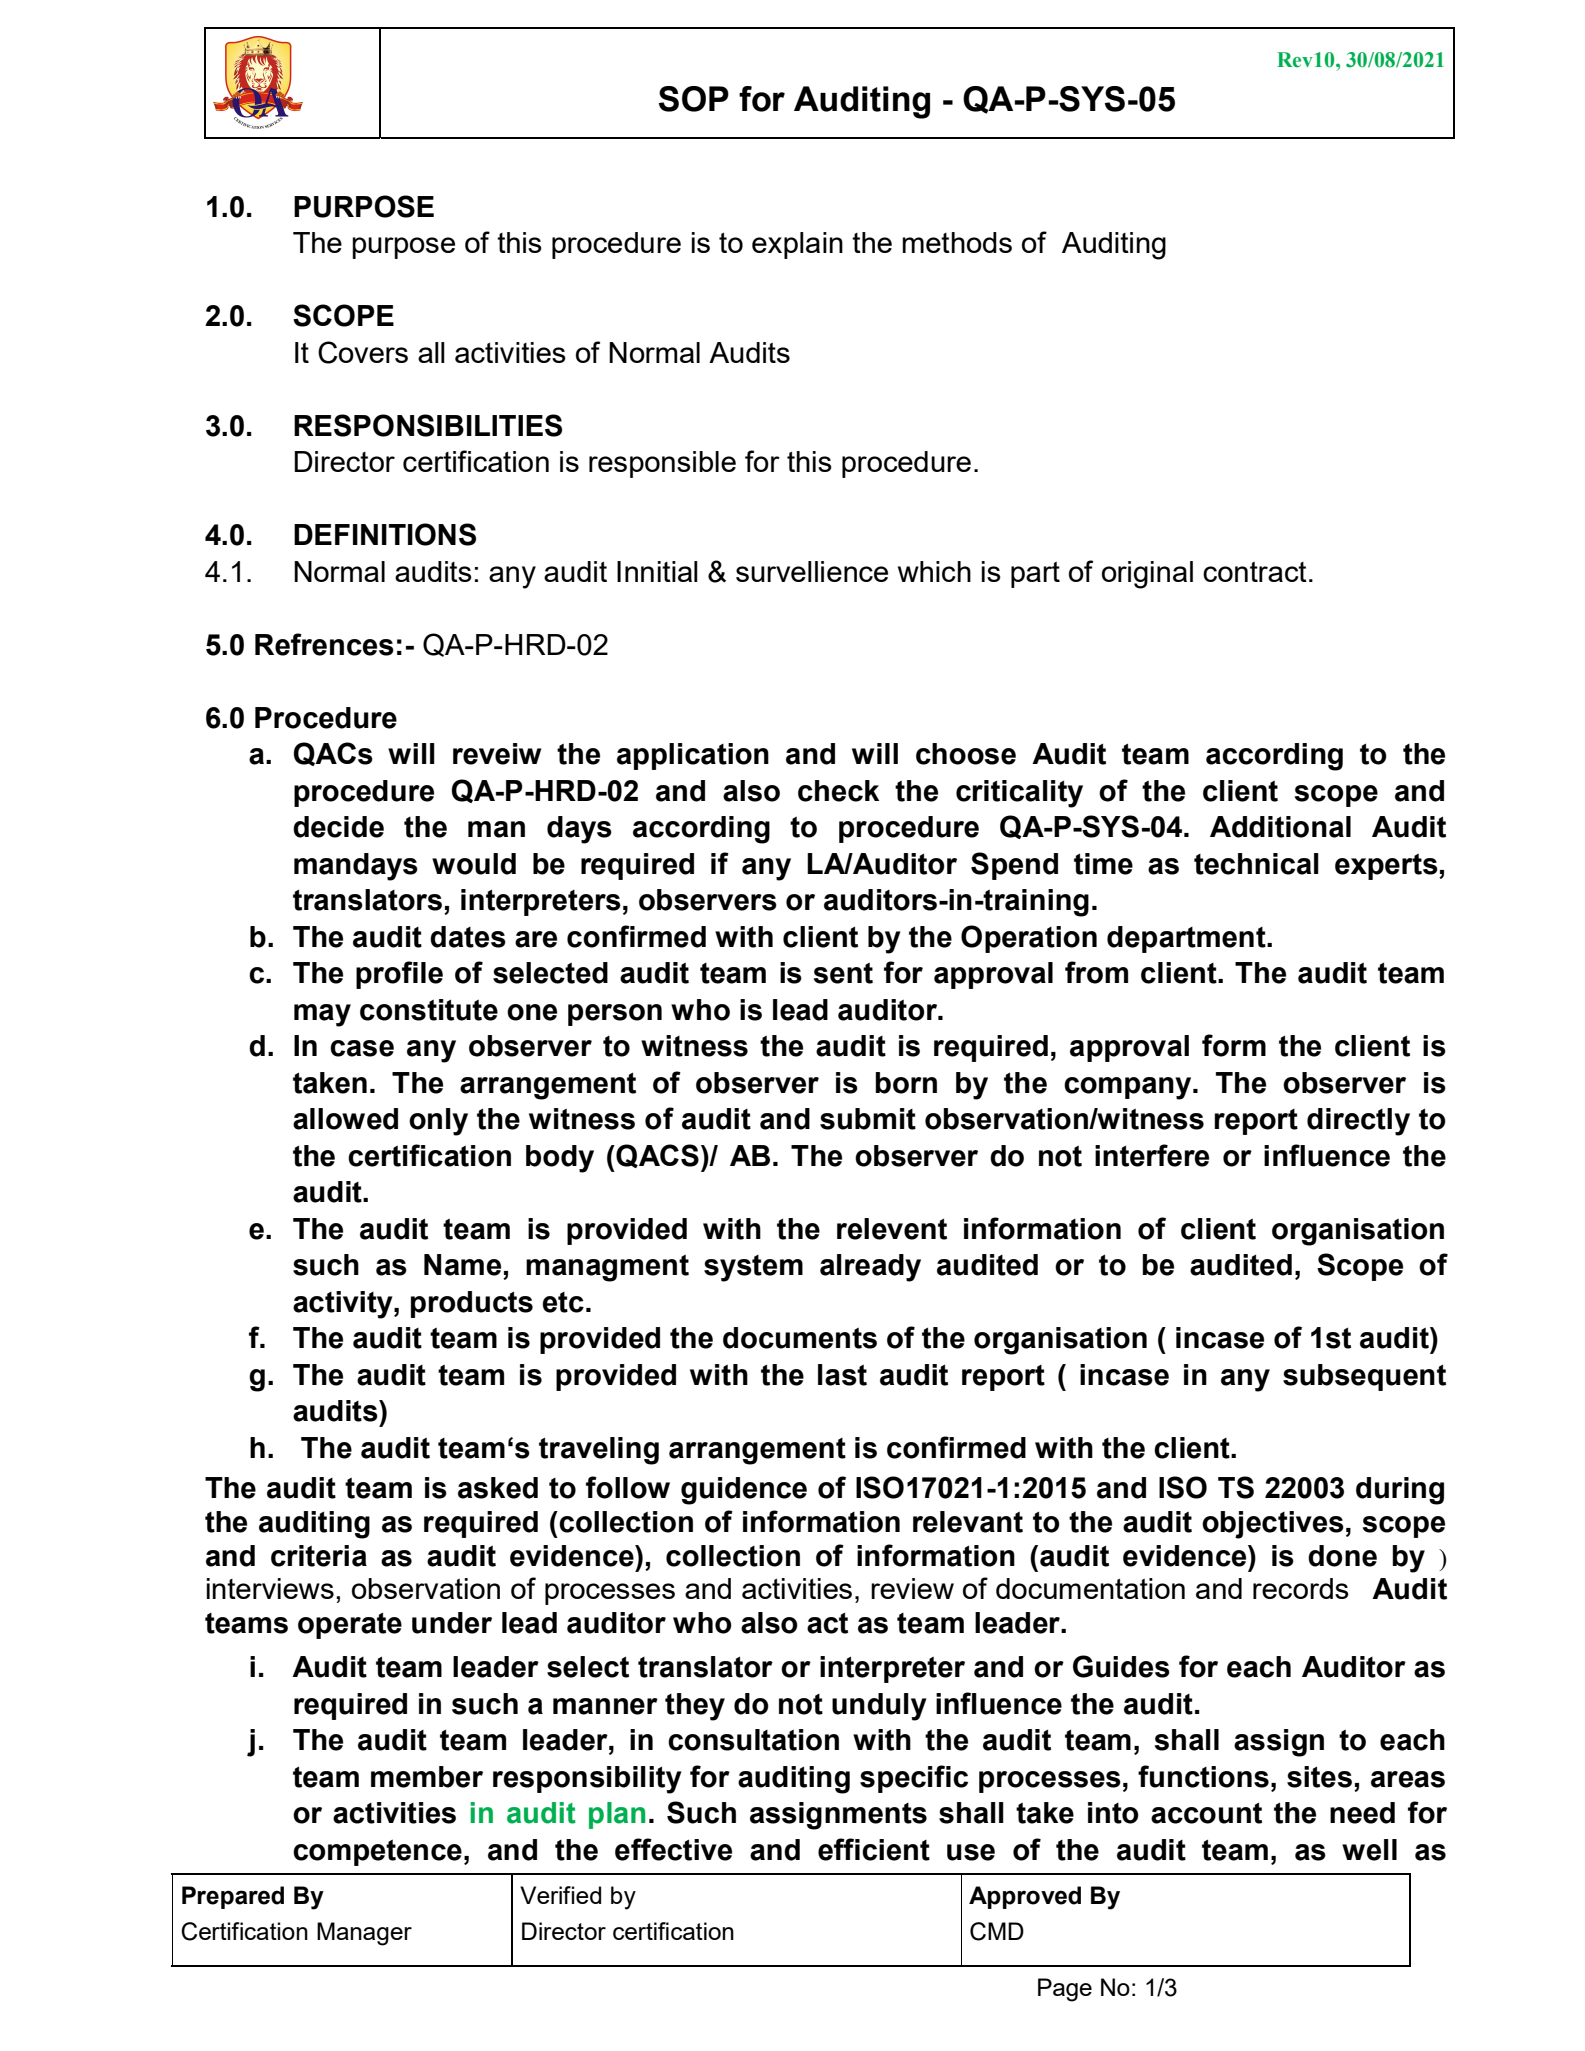 Image resolution: width=1585 pixels, height=2051 pixels. Describe the element at coordinates (1255, 571) in the image. I see `contract` at that location.
